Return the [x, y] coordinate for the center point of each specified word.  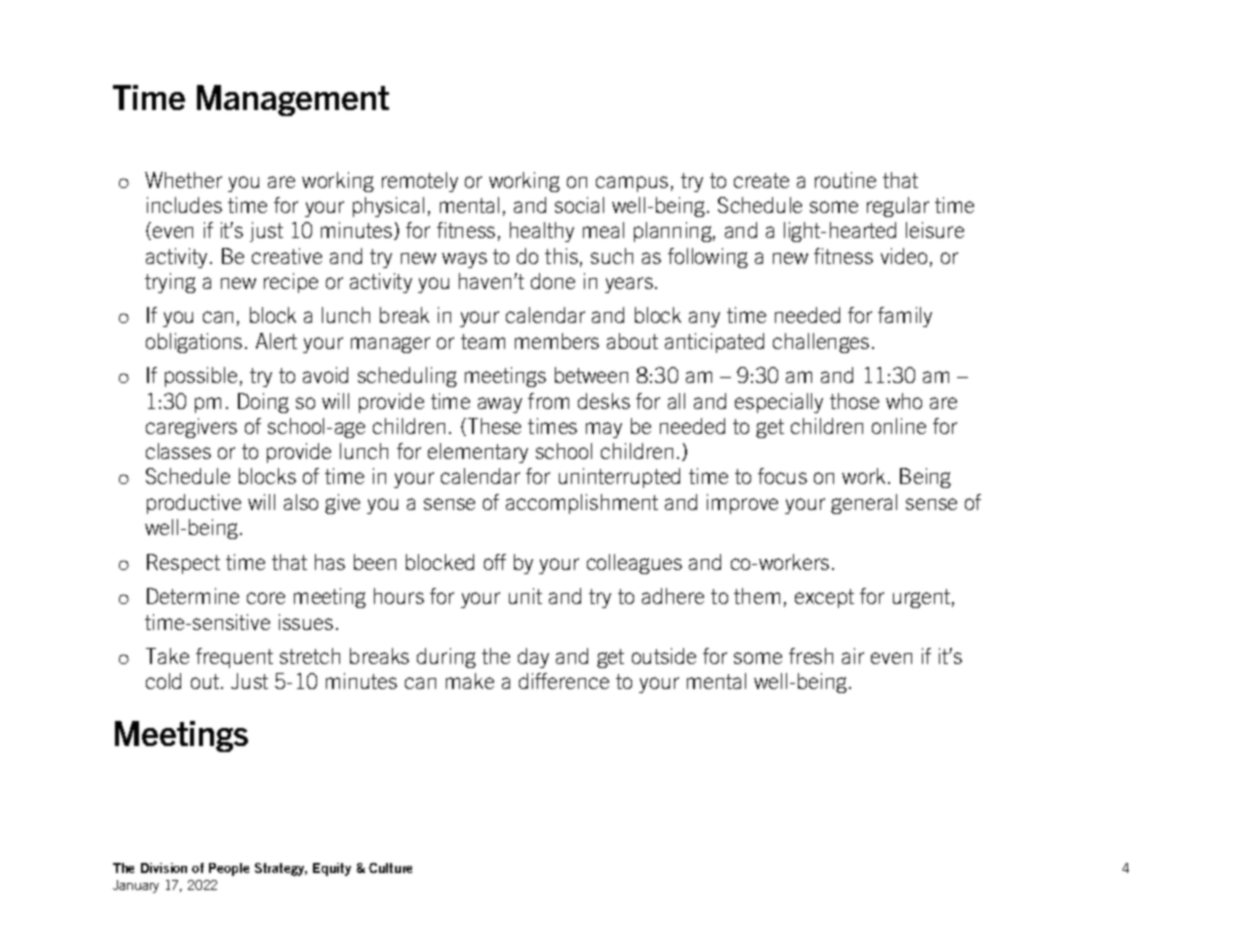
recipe [291, 283]
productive [194, 504]
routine [845, 180]
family [905, 317]
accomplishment [582, 504]
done [553, 281]
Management [293, 100]
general [864, 504]
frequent [234, 658]
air [853, 656]
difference [564, 681]
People [229, 869]
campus [632, 184]
